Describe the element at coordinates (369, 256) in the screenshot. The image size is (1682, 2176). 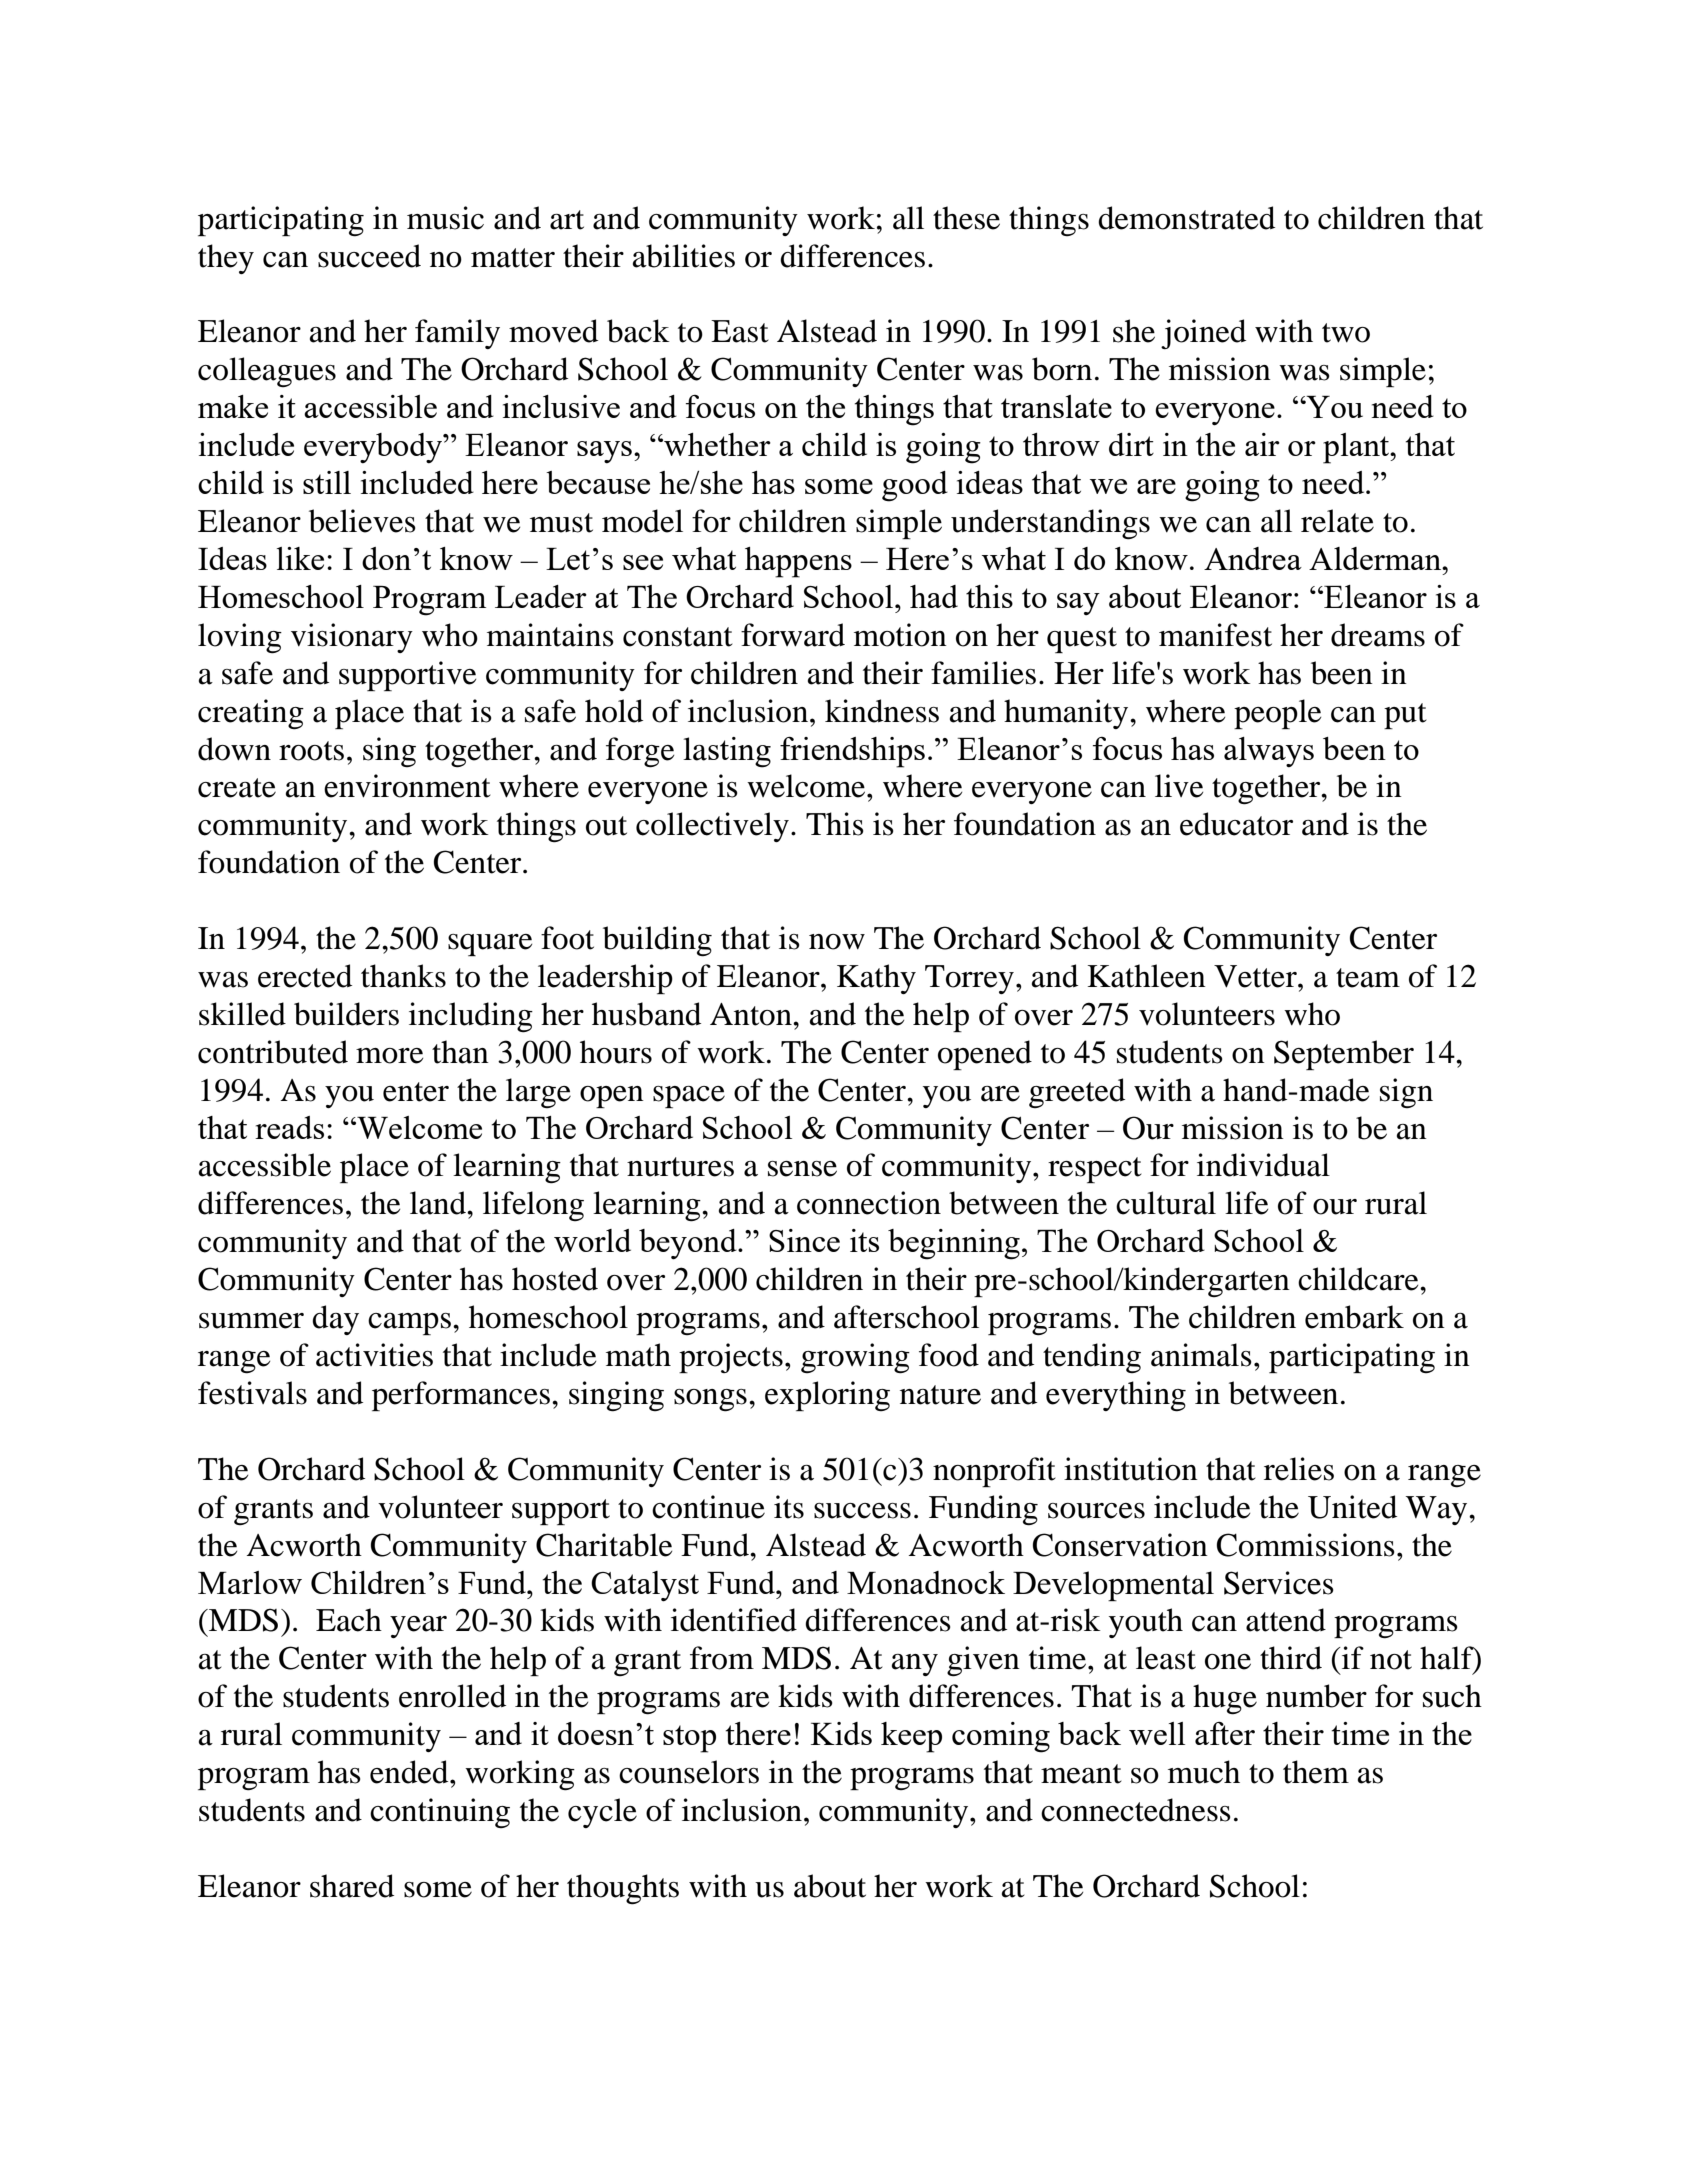
I see `succeed` at that location.
